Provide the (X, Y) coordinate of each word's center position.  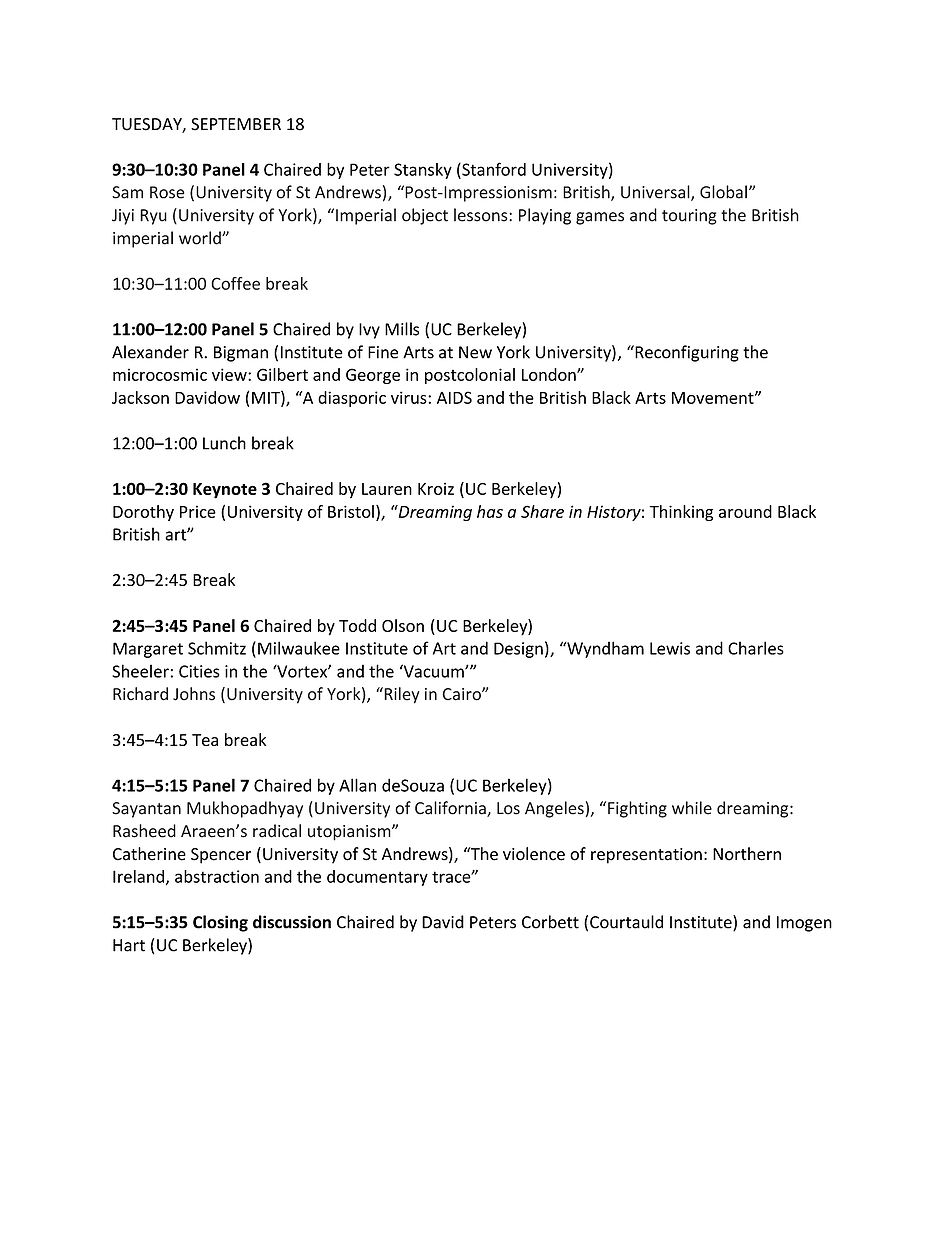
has (490, 511)
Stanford (493, 170)
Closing (220, 923)
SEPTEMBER (236, 124)
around (745, 511)
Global (723, 192)
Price (198, 511)
